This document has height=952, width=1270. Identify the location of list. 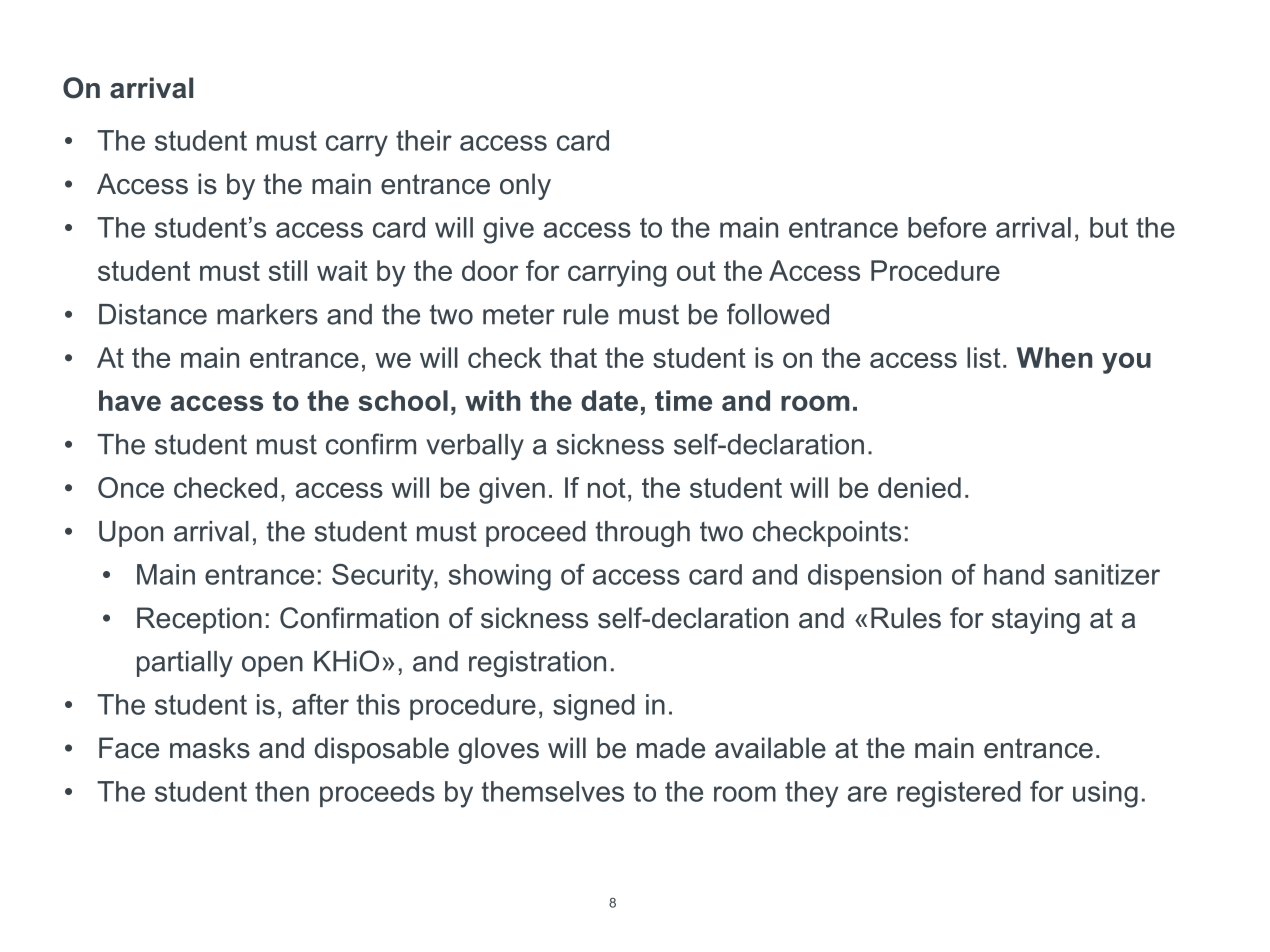
(984, 357).
